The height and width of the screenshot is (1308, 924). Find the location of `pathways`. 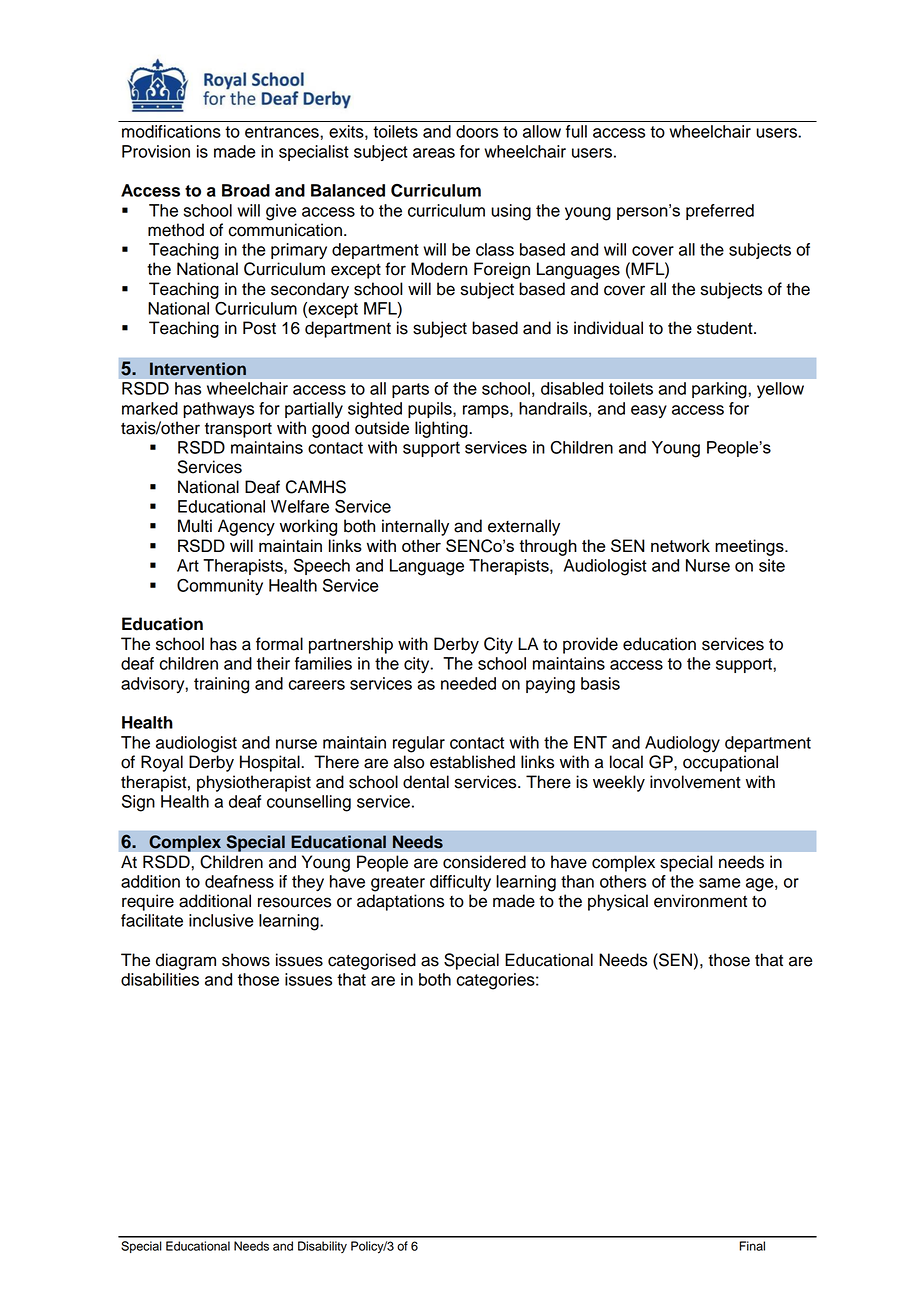

pathways is located at coordinates (218, 410).
